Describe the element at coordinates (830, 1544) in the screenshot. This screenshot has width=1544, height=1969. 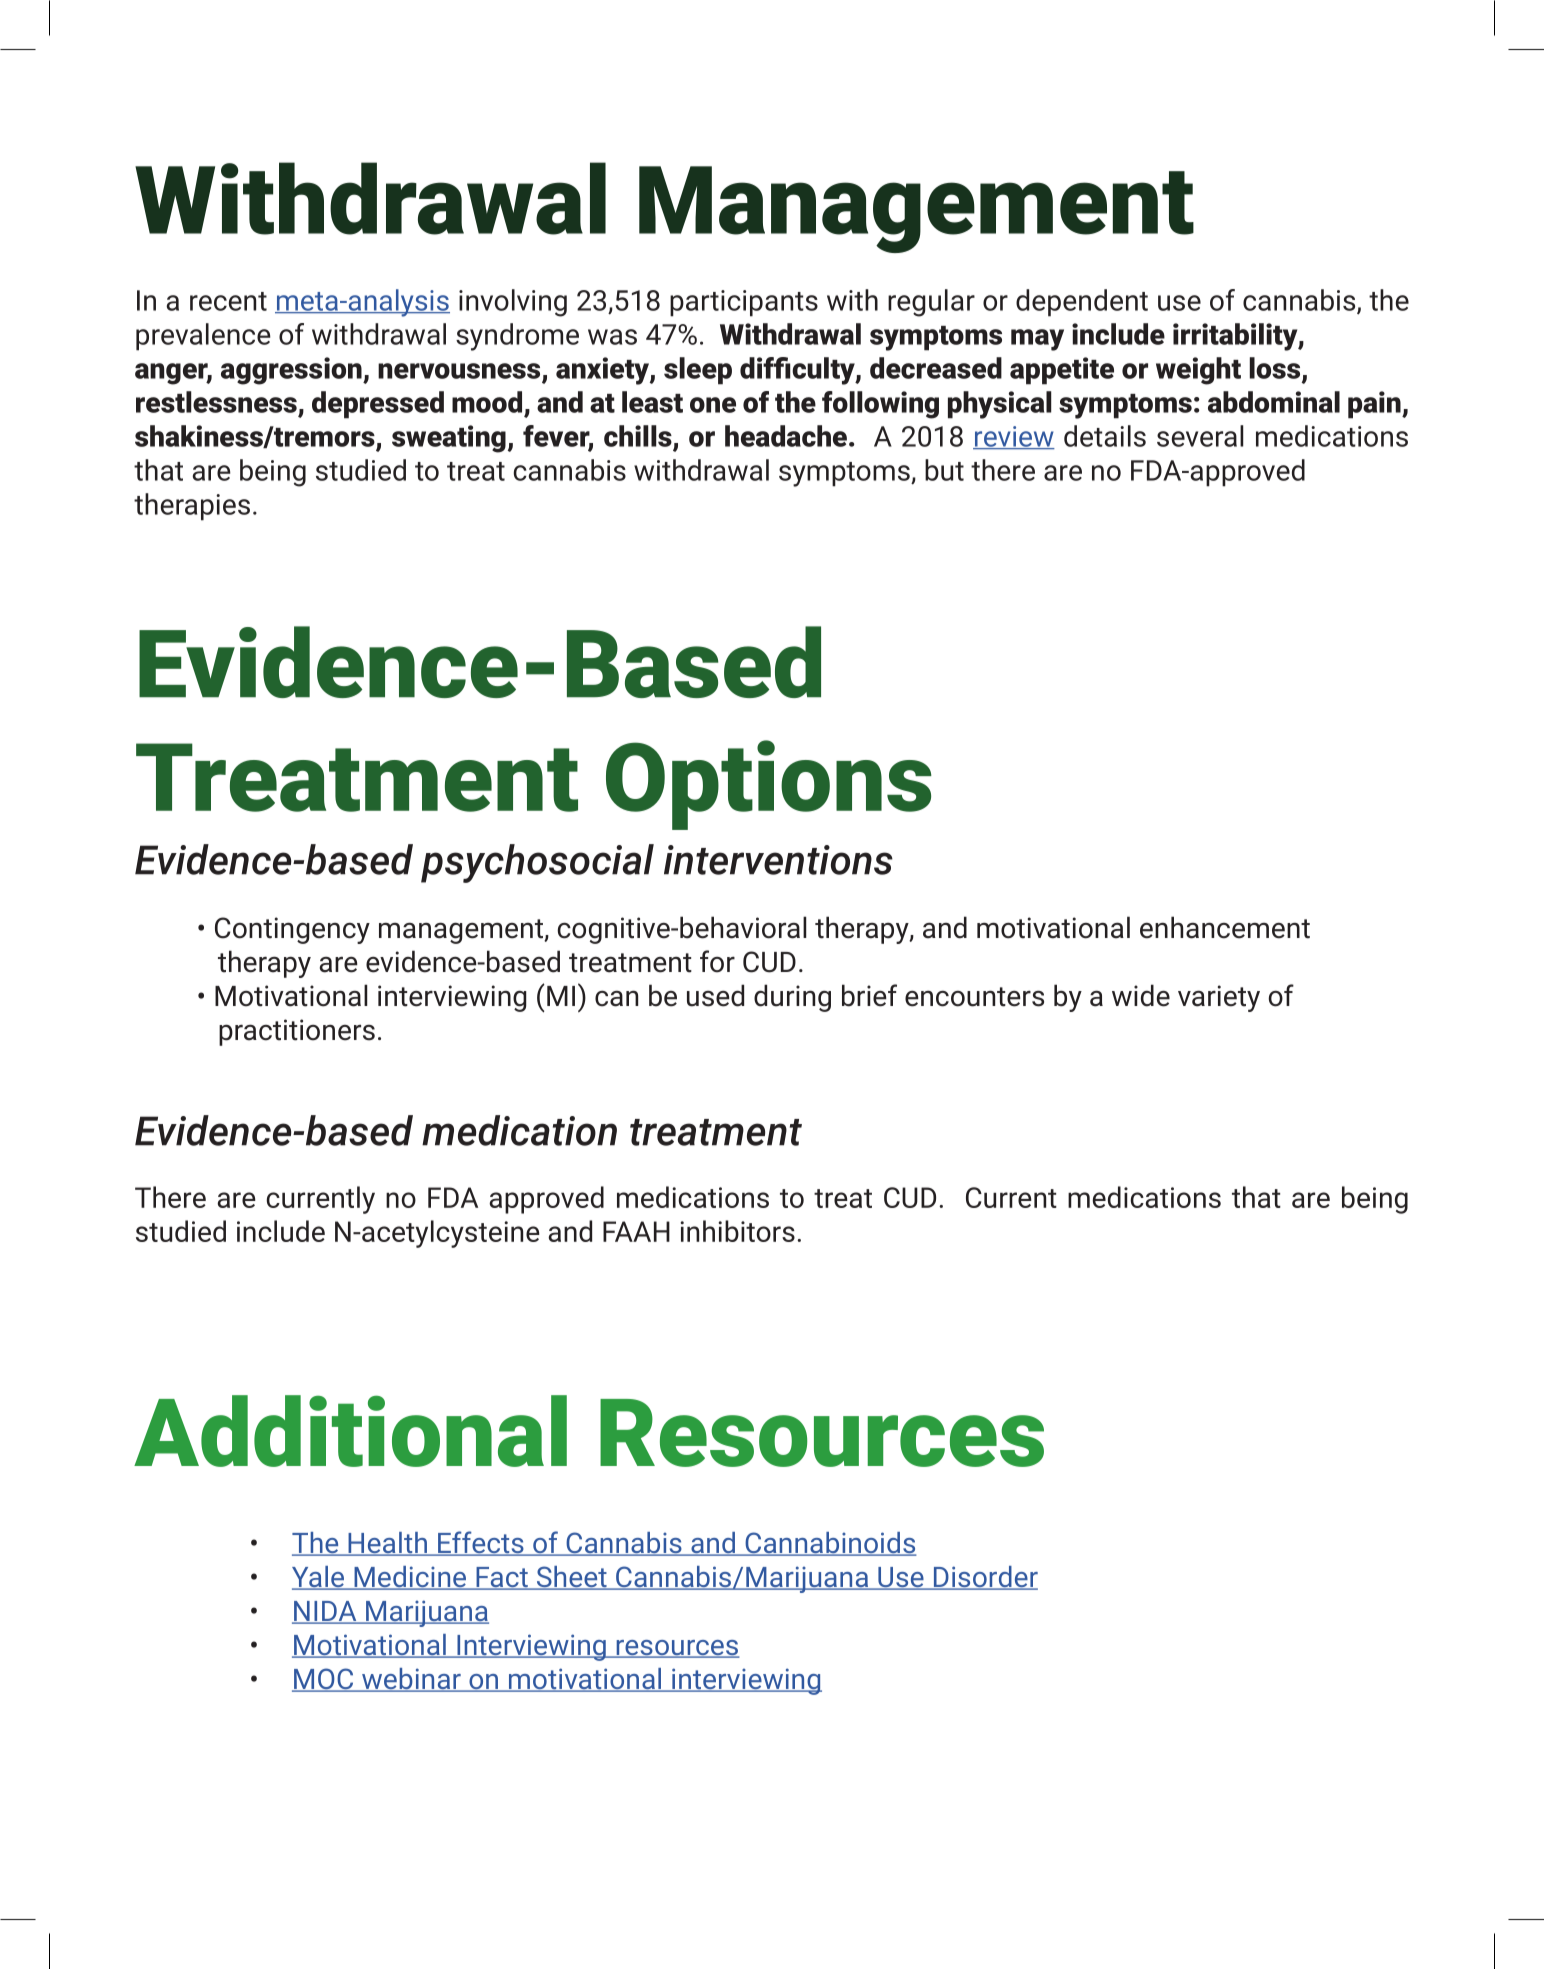
I see `Cannabinoids` at that location.
